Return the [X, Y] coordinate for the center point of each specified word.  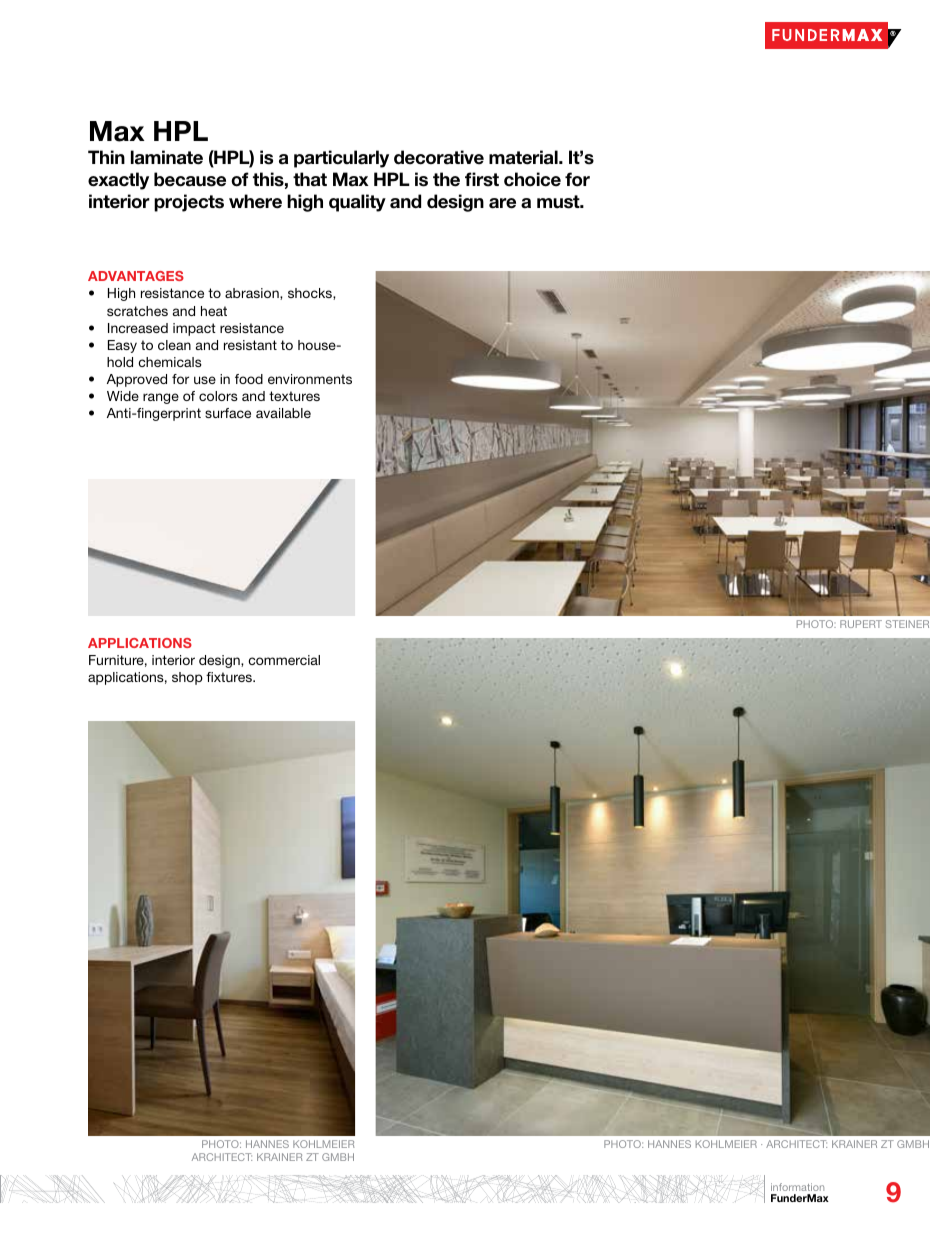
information [797, 1187]
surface [228, 413]
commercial [284, 660]
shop [187, 678]
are [502, 203]
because [190, 179]
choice [532, 179]
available [283, 413]
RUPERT [861, 624]
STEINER [907, 624]
